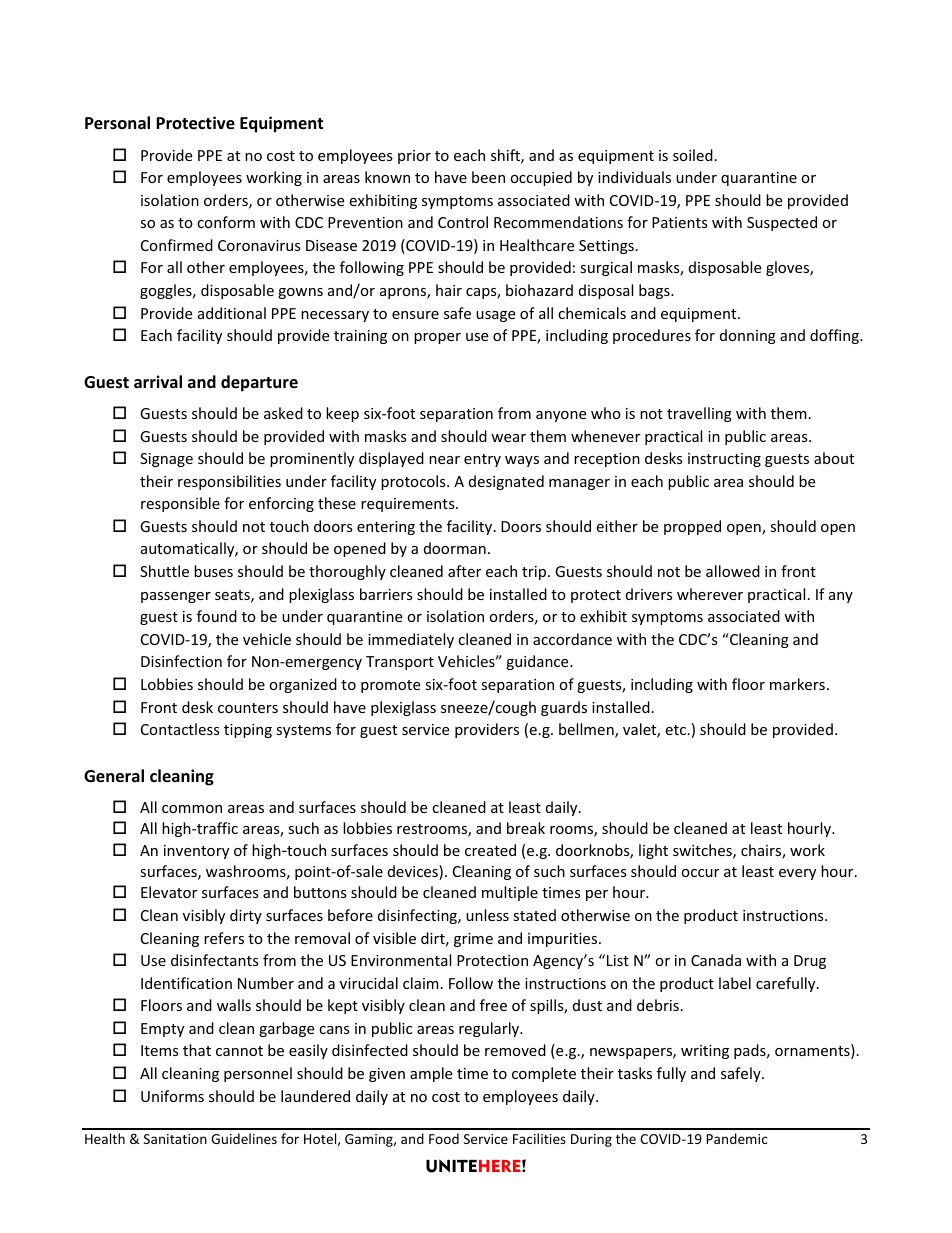 The image size is (952, 1233). What do you see at coordinates (526, 828) in the screenshot?
I see `break` at bounding box center [526, 828].
